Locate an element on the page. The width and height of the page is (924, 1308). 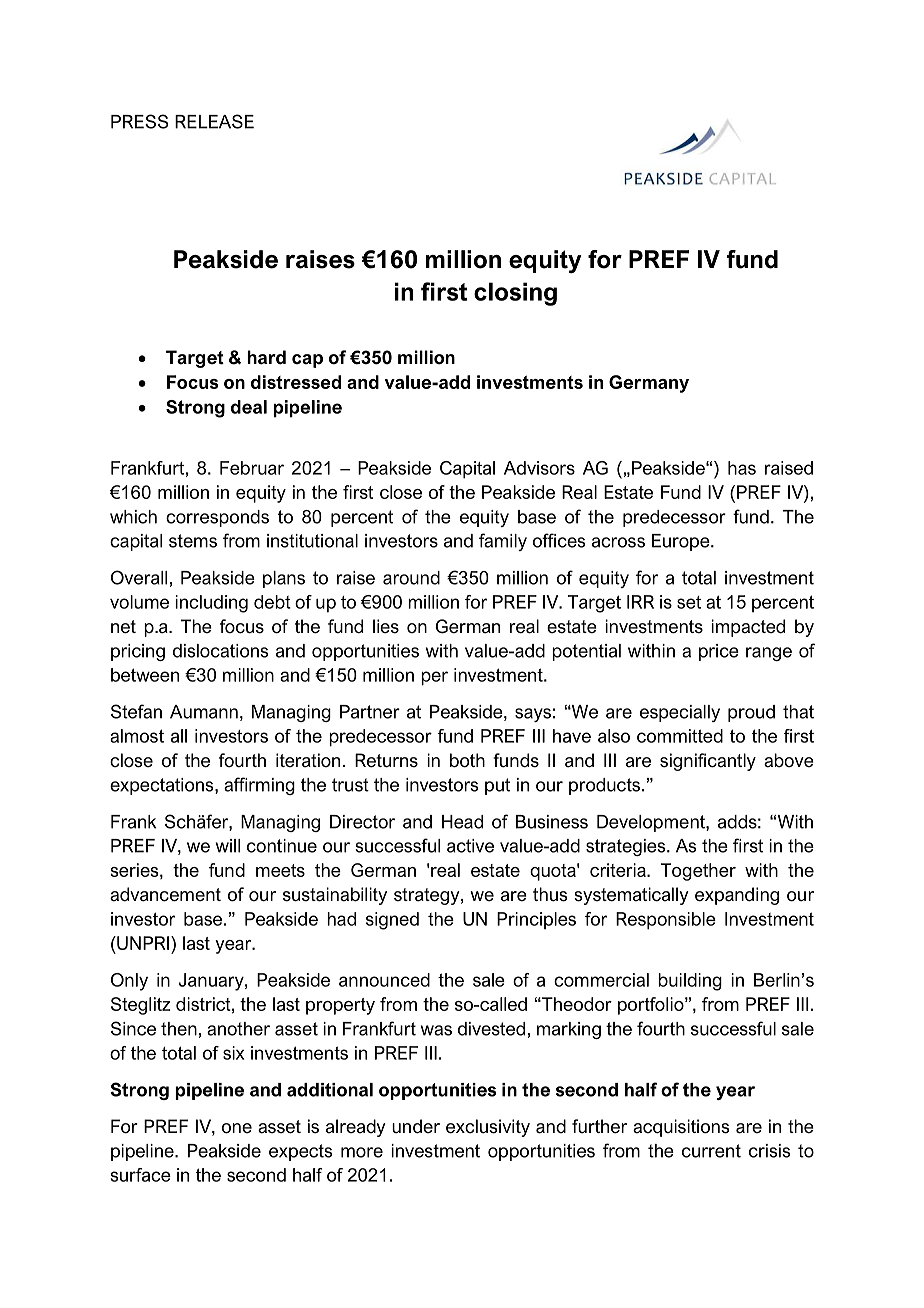
has is located at coordinates (742, 468).
